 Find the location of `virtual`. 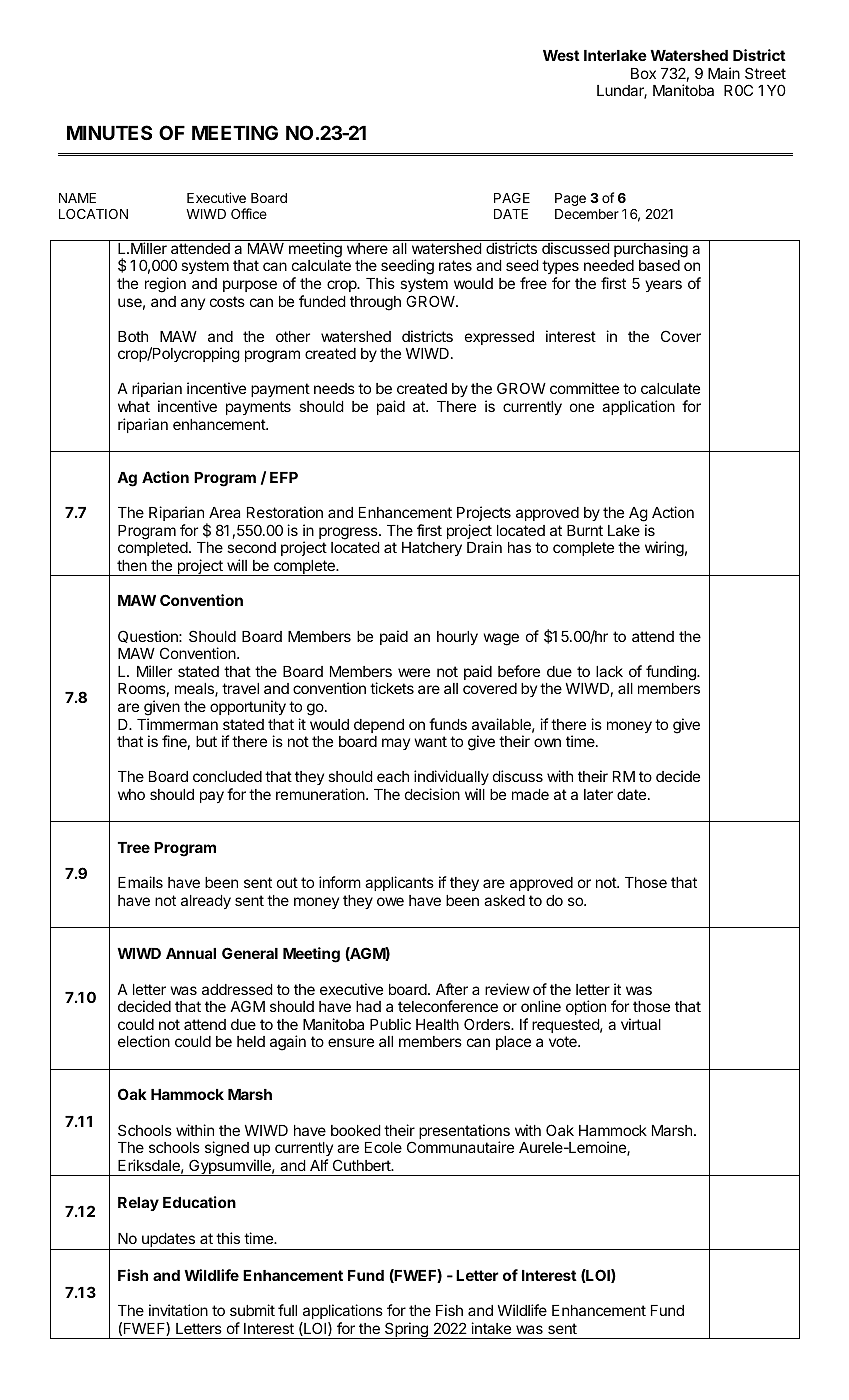

virtual is located at coordinates (641, 1024).
